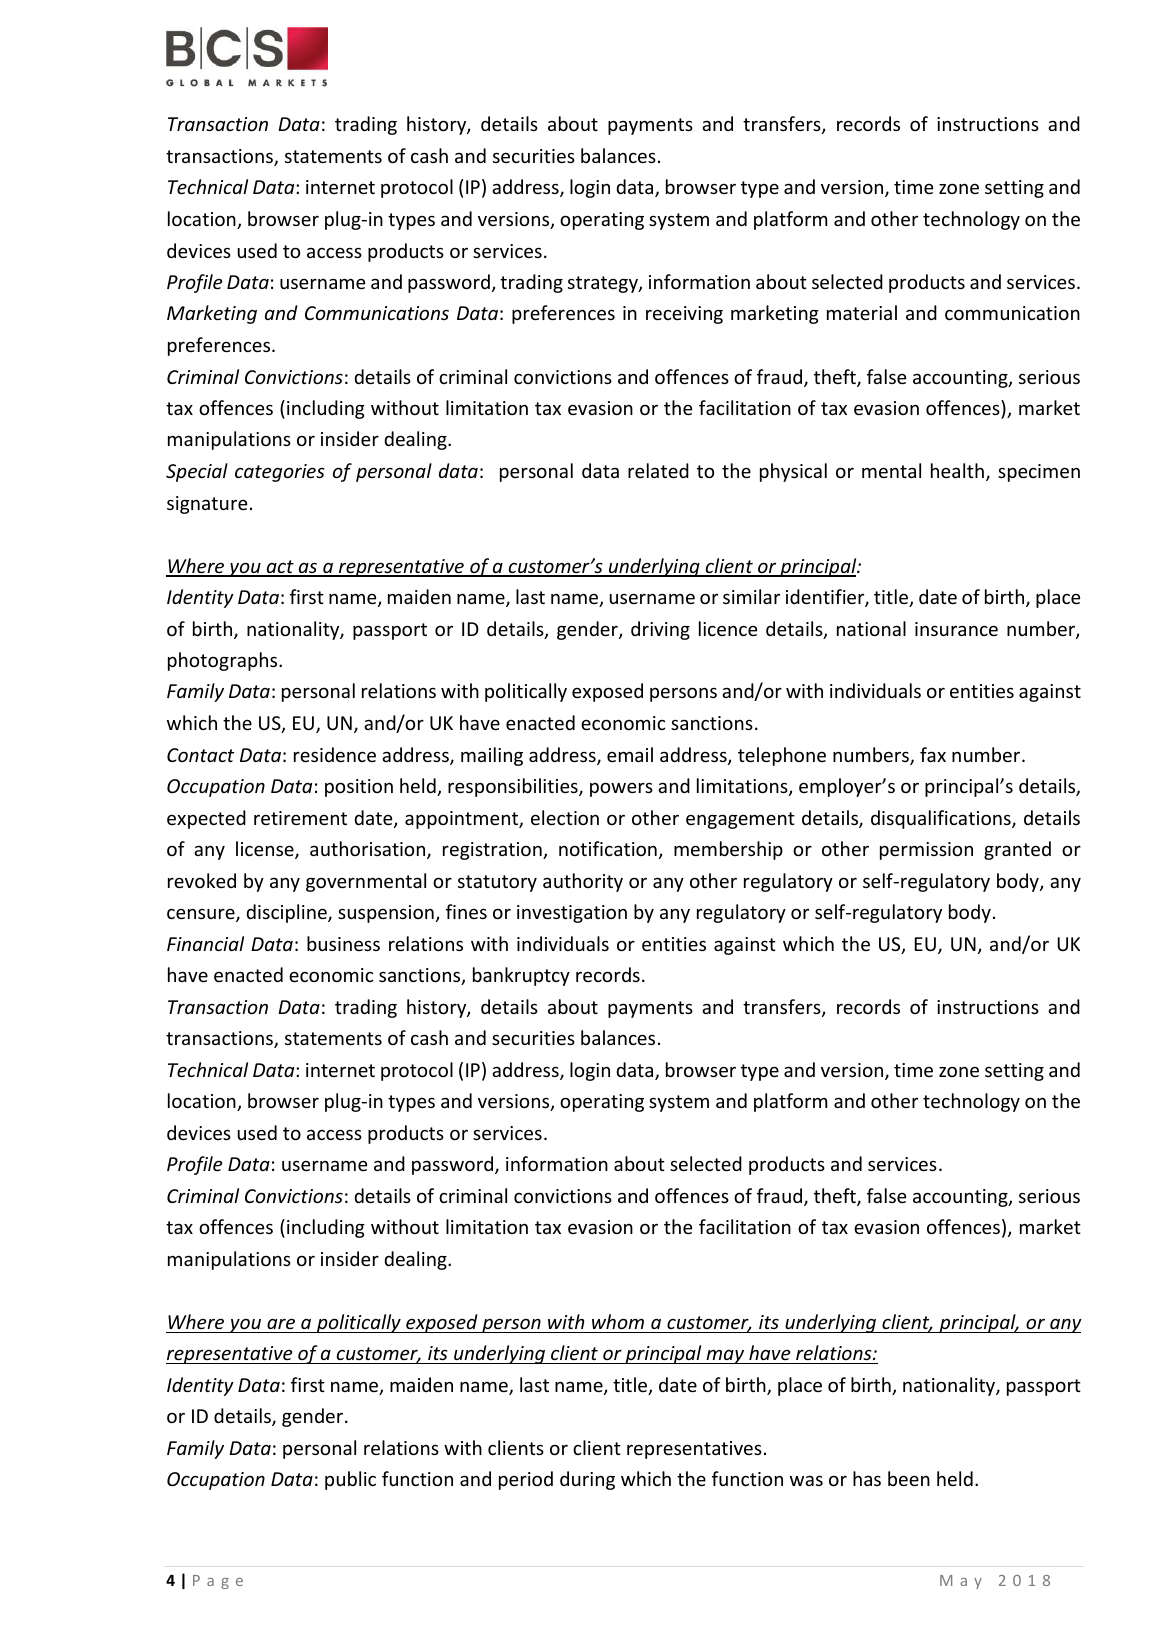  I want to click on public, so click(350, 1480).
